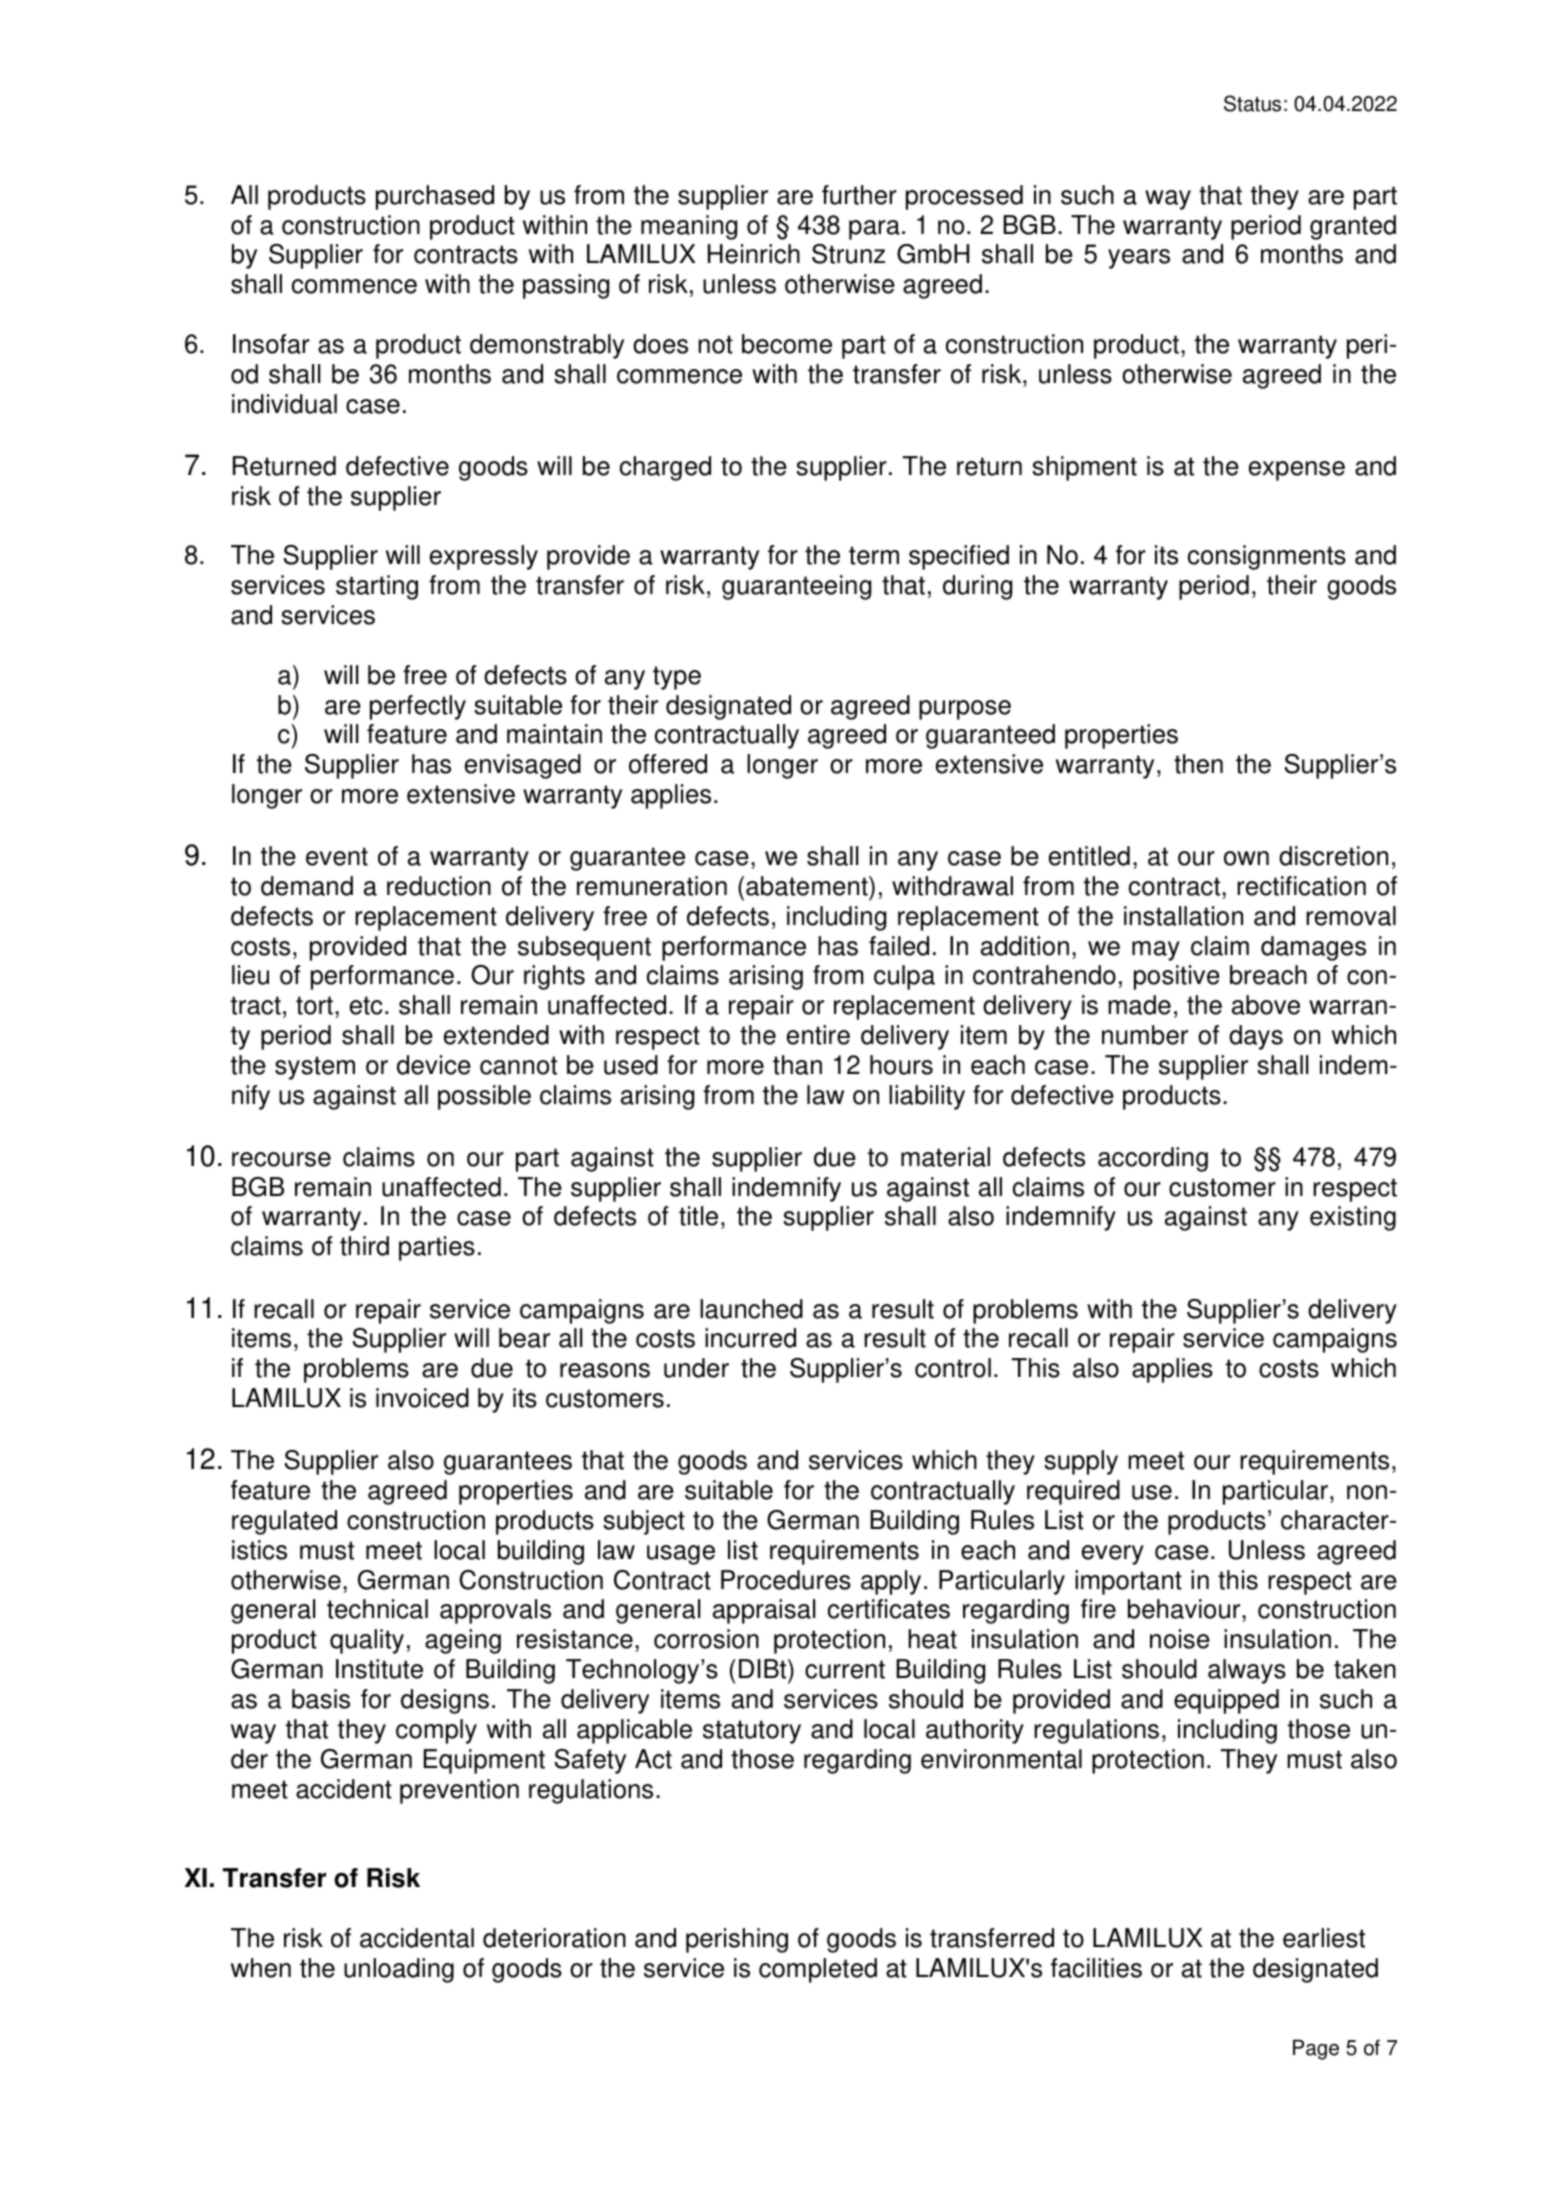 Image resolution: width=1544 pixels, height=2185 pixels. Describe the element at coordinates (818, 1970) in the screenshot. I see `completed` at that location.
